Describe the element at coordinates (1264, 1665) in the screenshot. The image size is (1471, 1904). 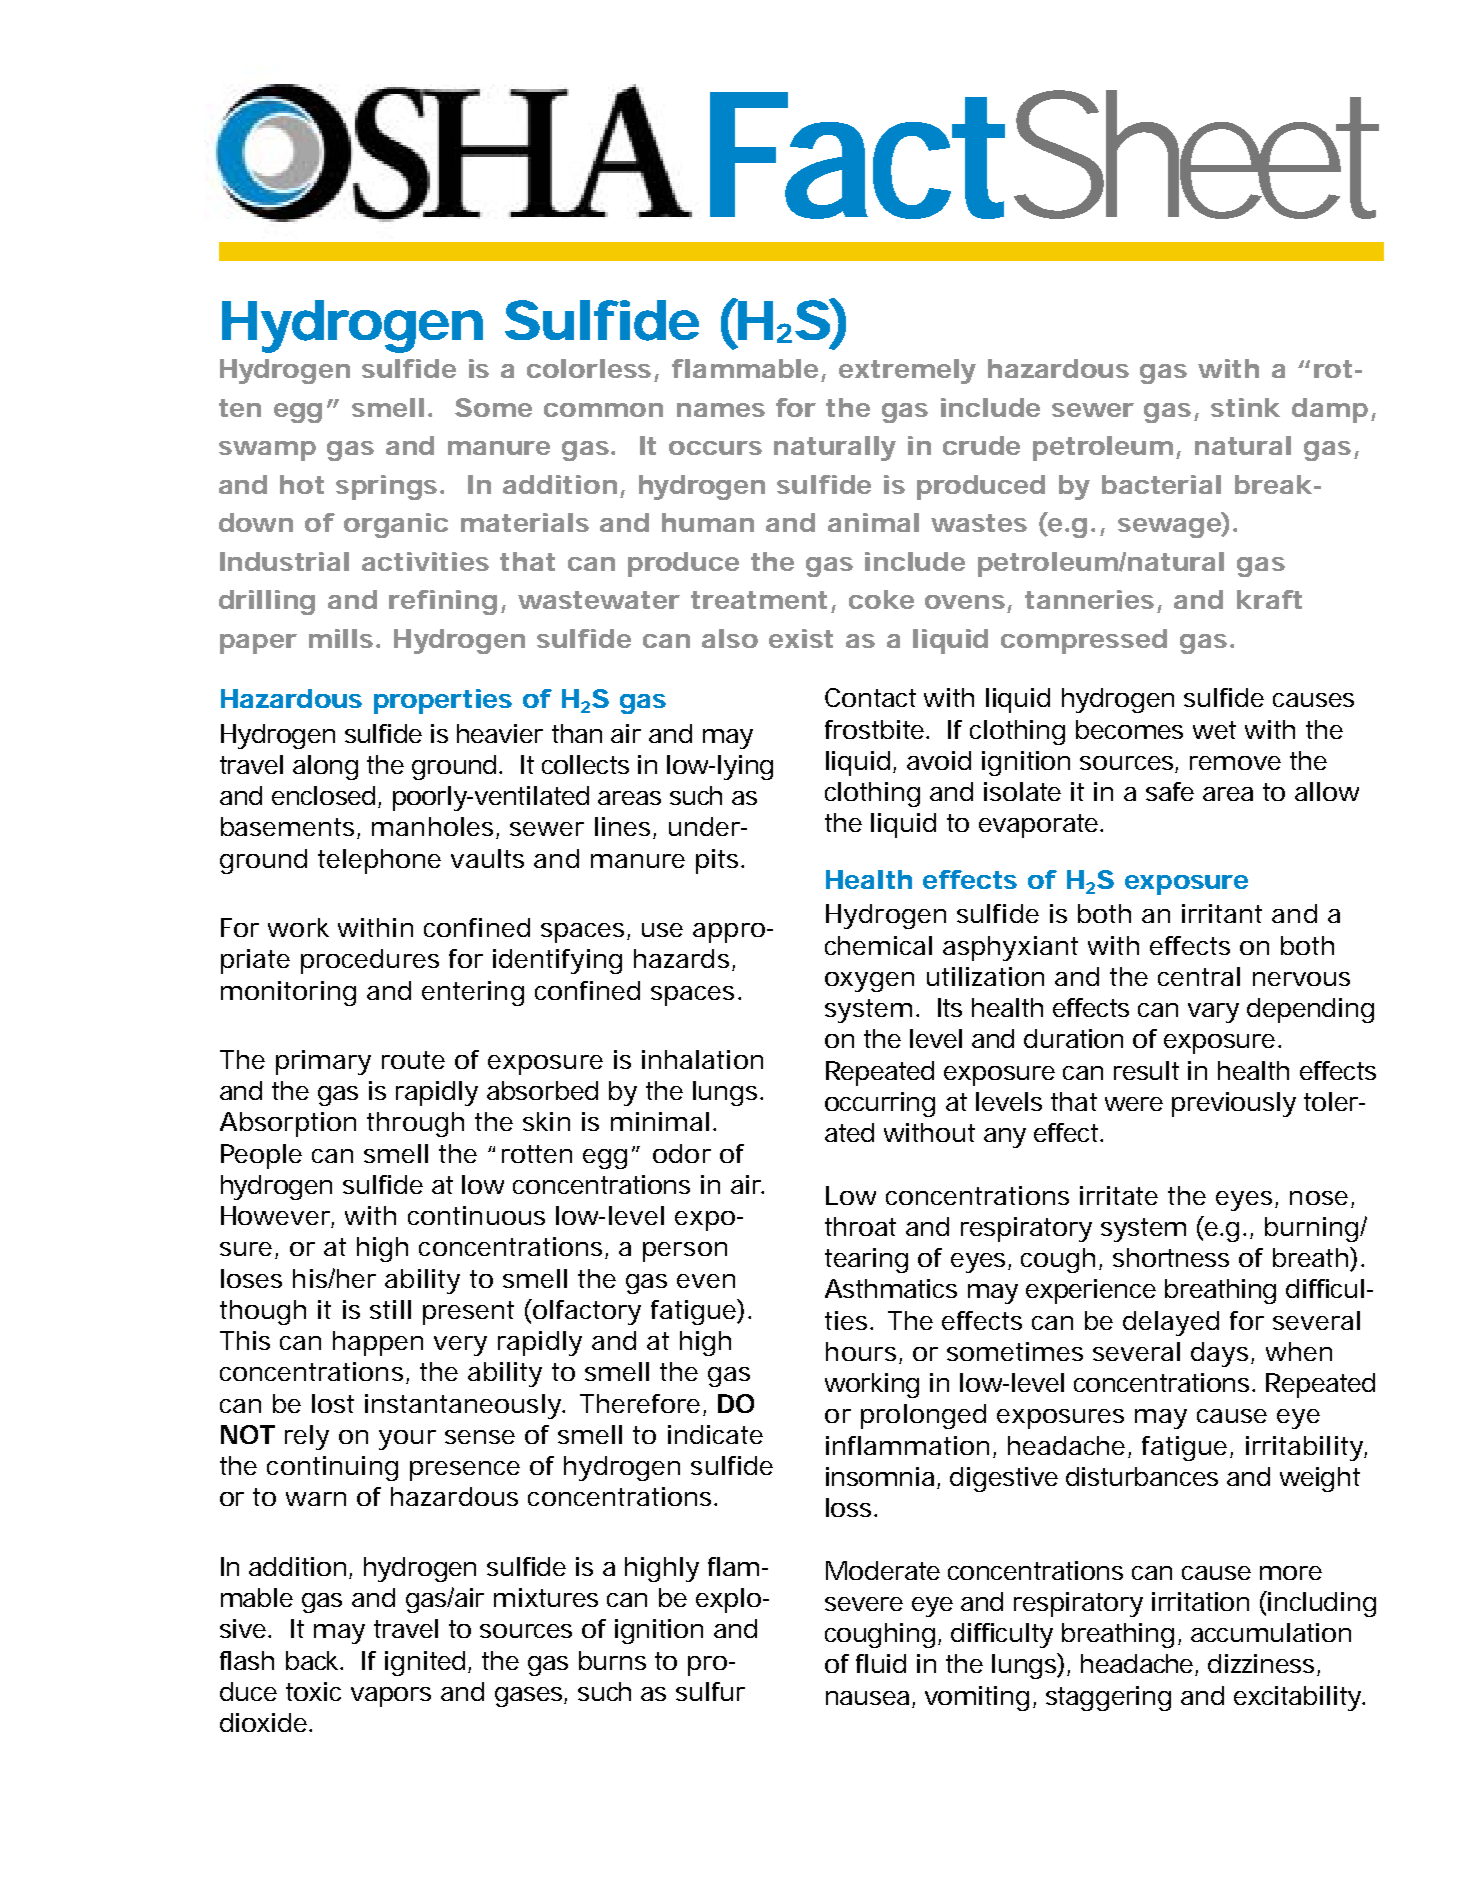
I see `dizziness` at that location.
